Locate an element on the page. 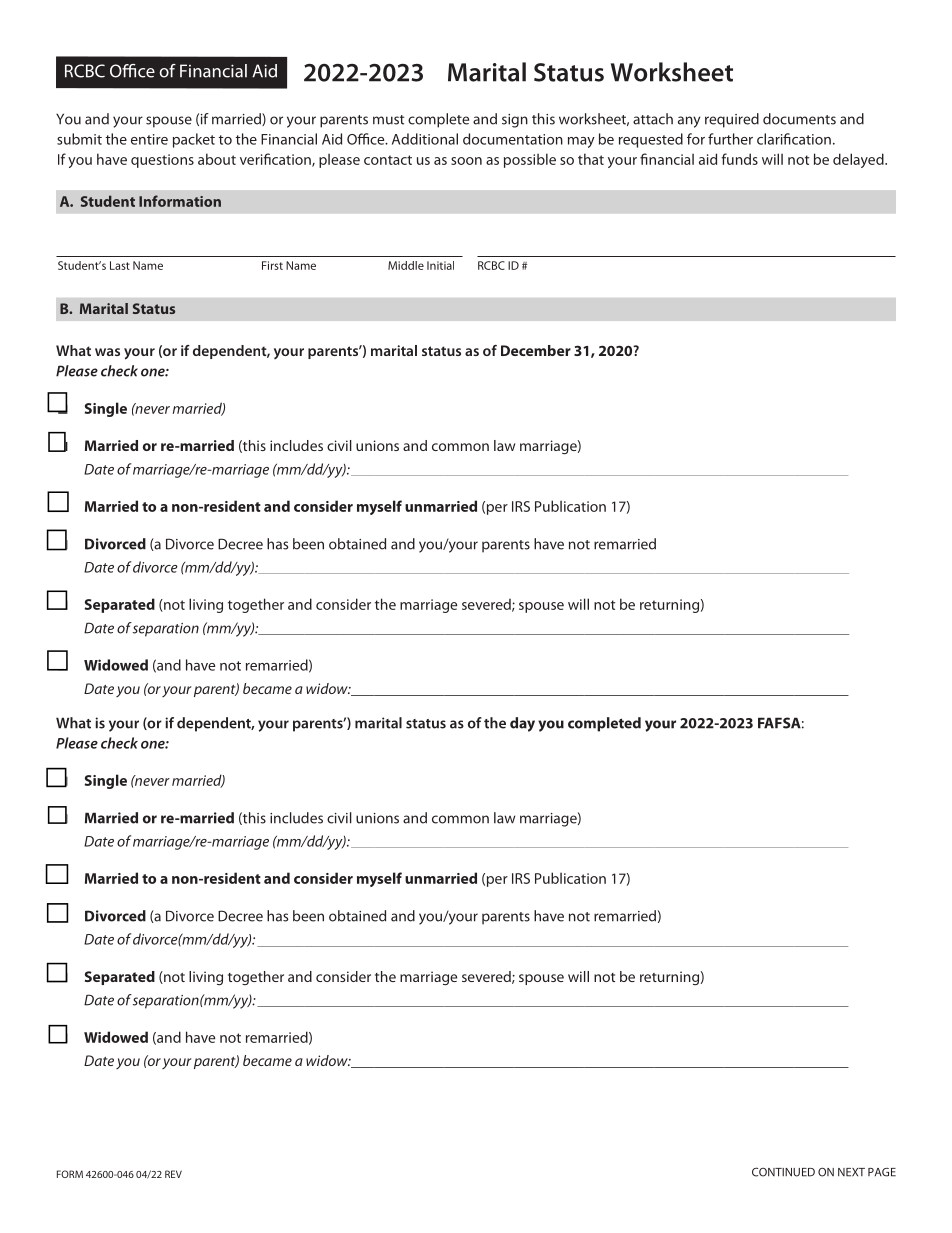 This document has width=952, height=1233. questions is located at coordinates (162, 161).
